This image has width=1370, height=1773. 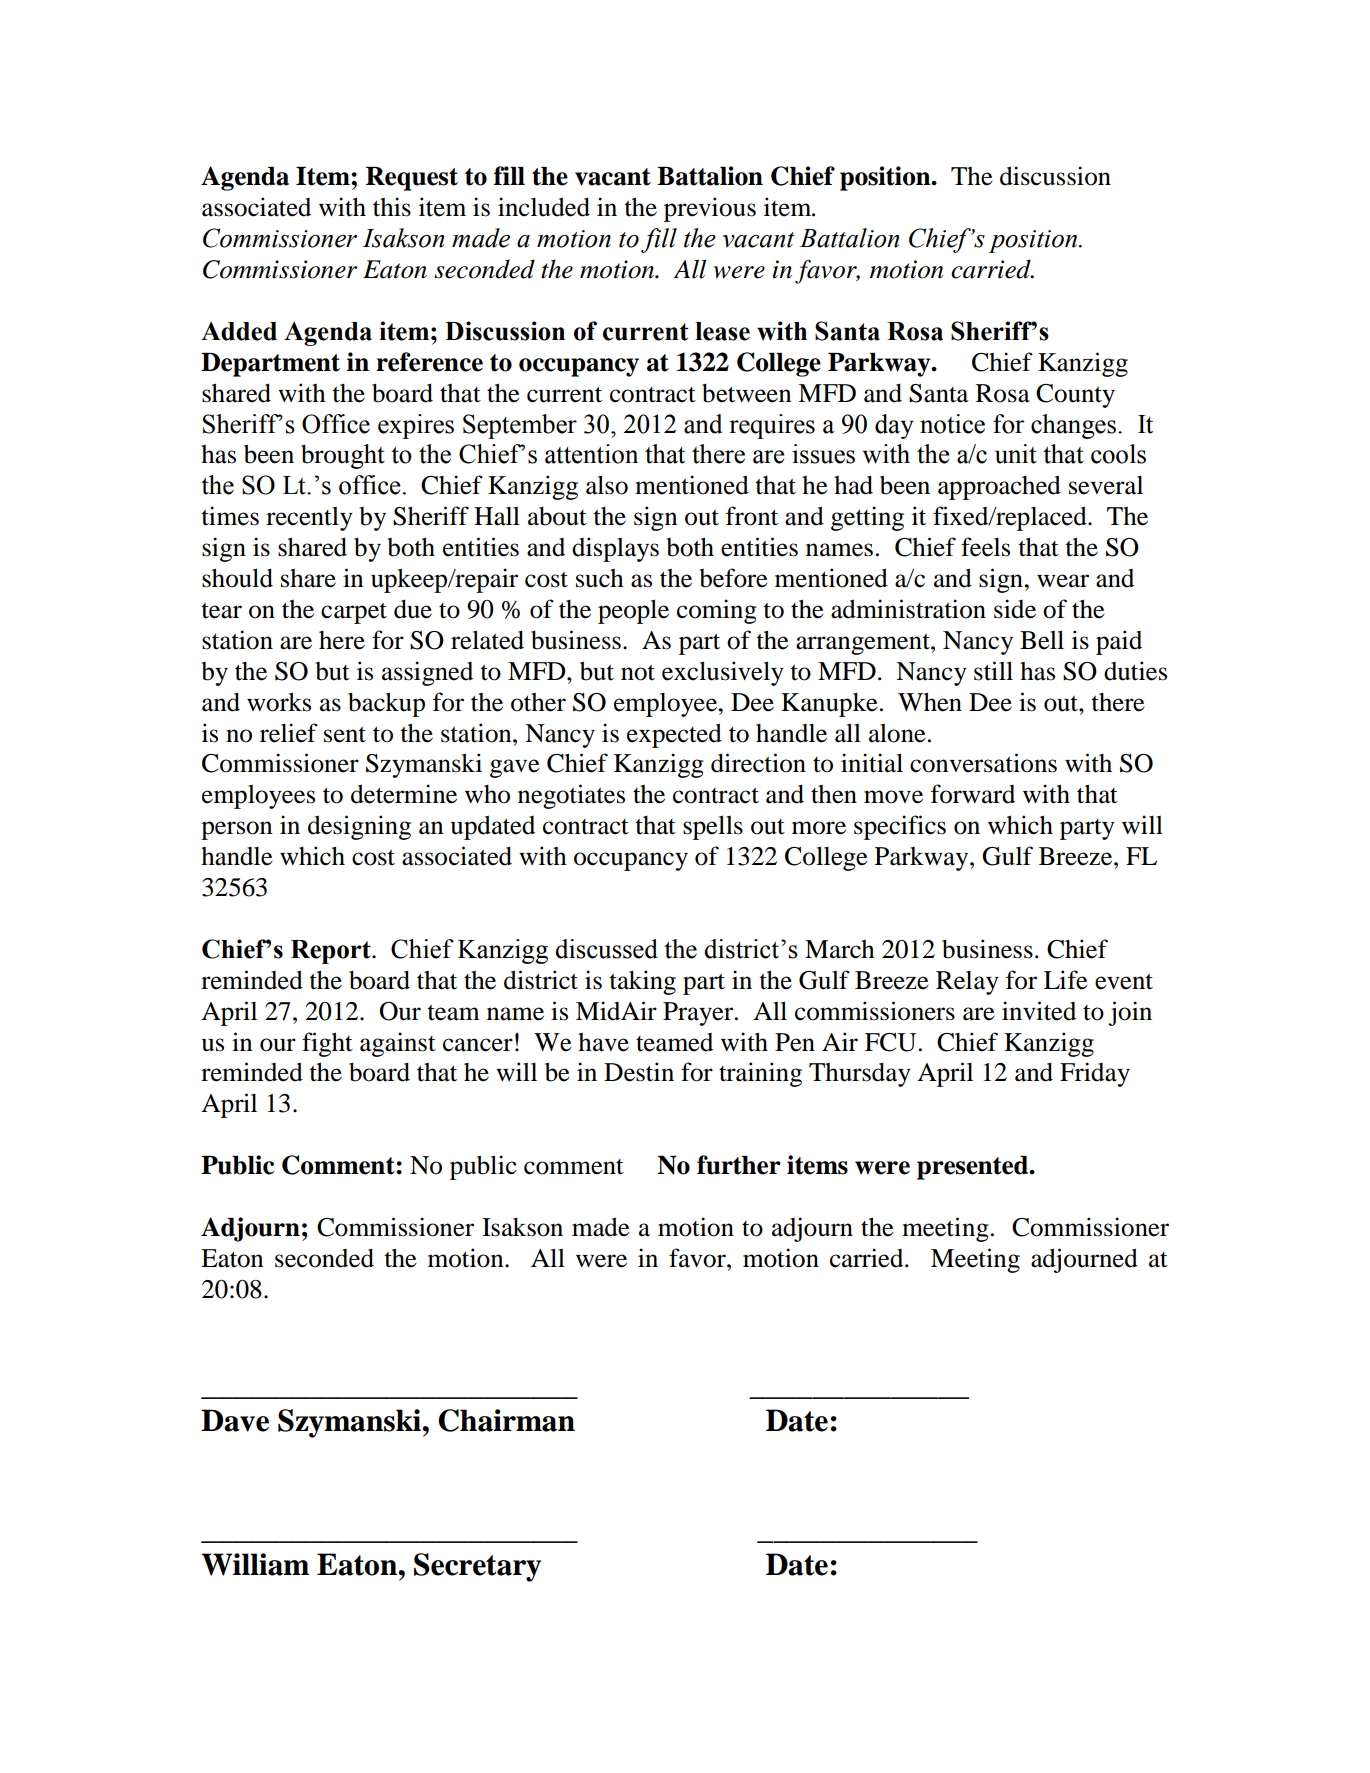 I want to click on Secretary, so click(x=477, y=1567).
